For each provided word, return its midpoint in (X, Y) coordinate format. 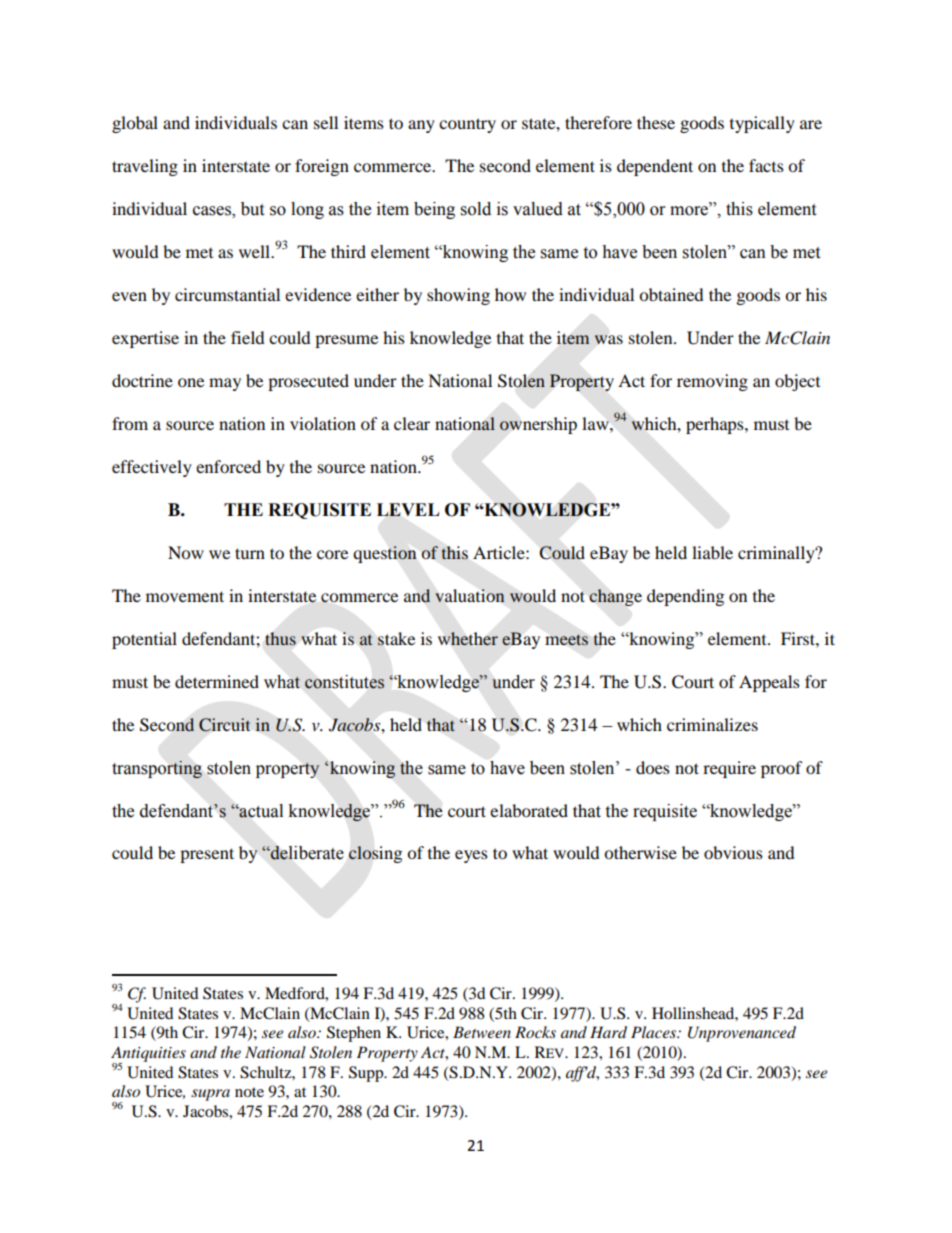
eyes (471, 856)
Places (655, 1032)
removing (712, 382)
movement (185, 596)
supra (210, 1095)
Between (482, 1032)
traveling (145, 167)
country (467, 125)
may (225, 384)
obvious (733, 852)
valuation (470, 595)
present (207, 855)
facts (766, 165)
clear (412, 423)
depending (685, 597)
